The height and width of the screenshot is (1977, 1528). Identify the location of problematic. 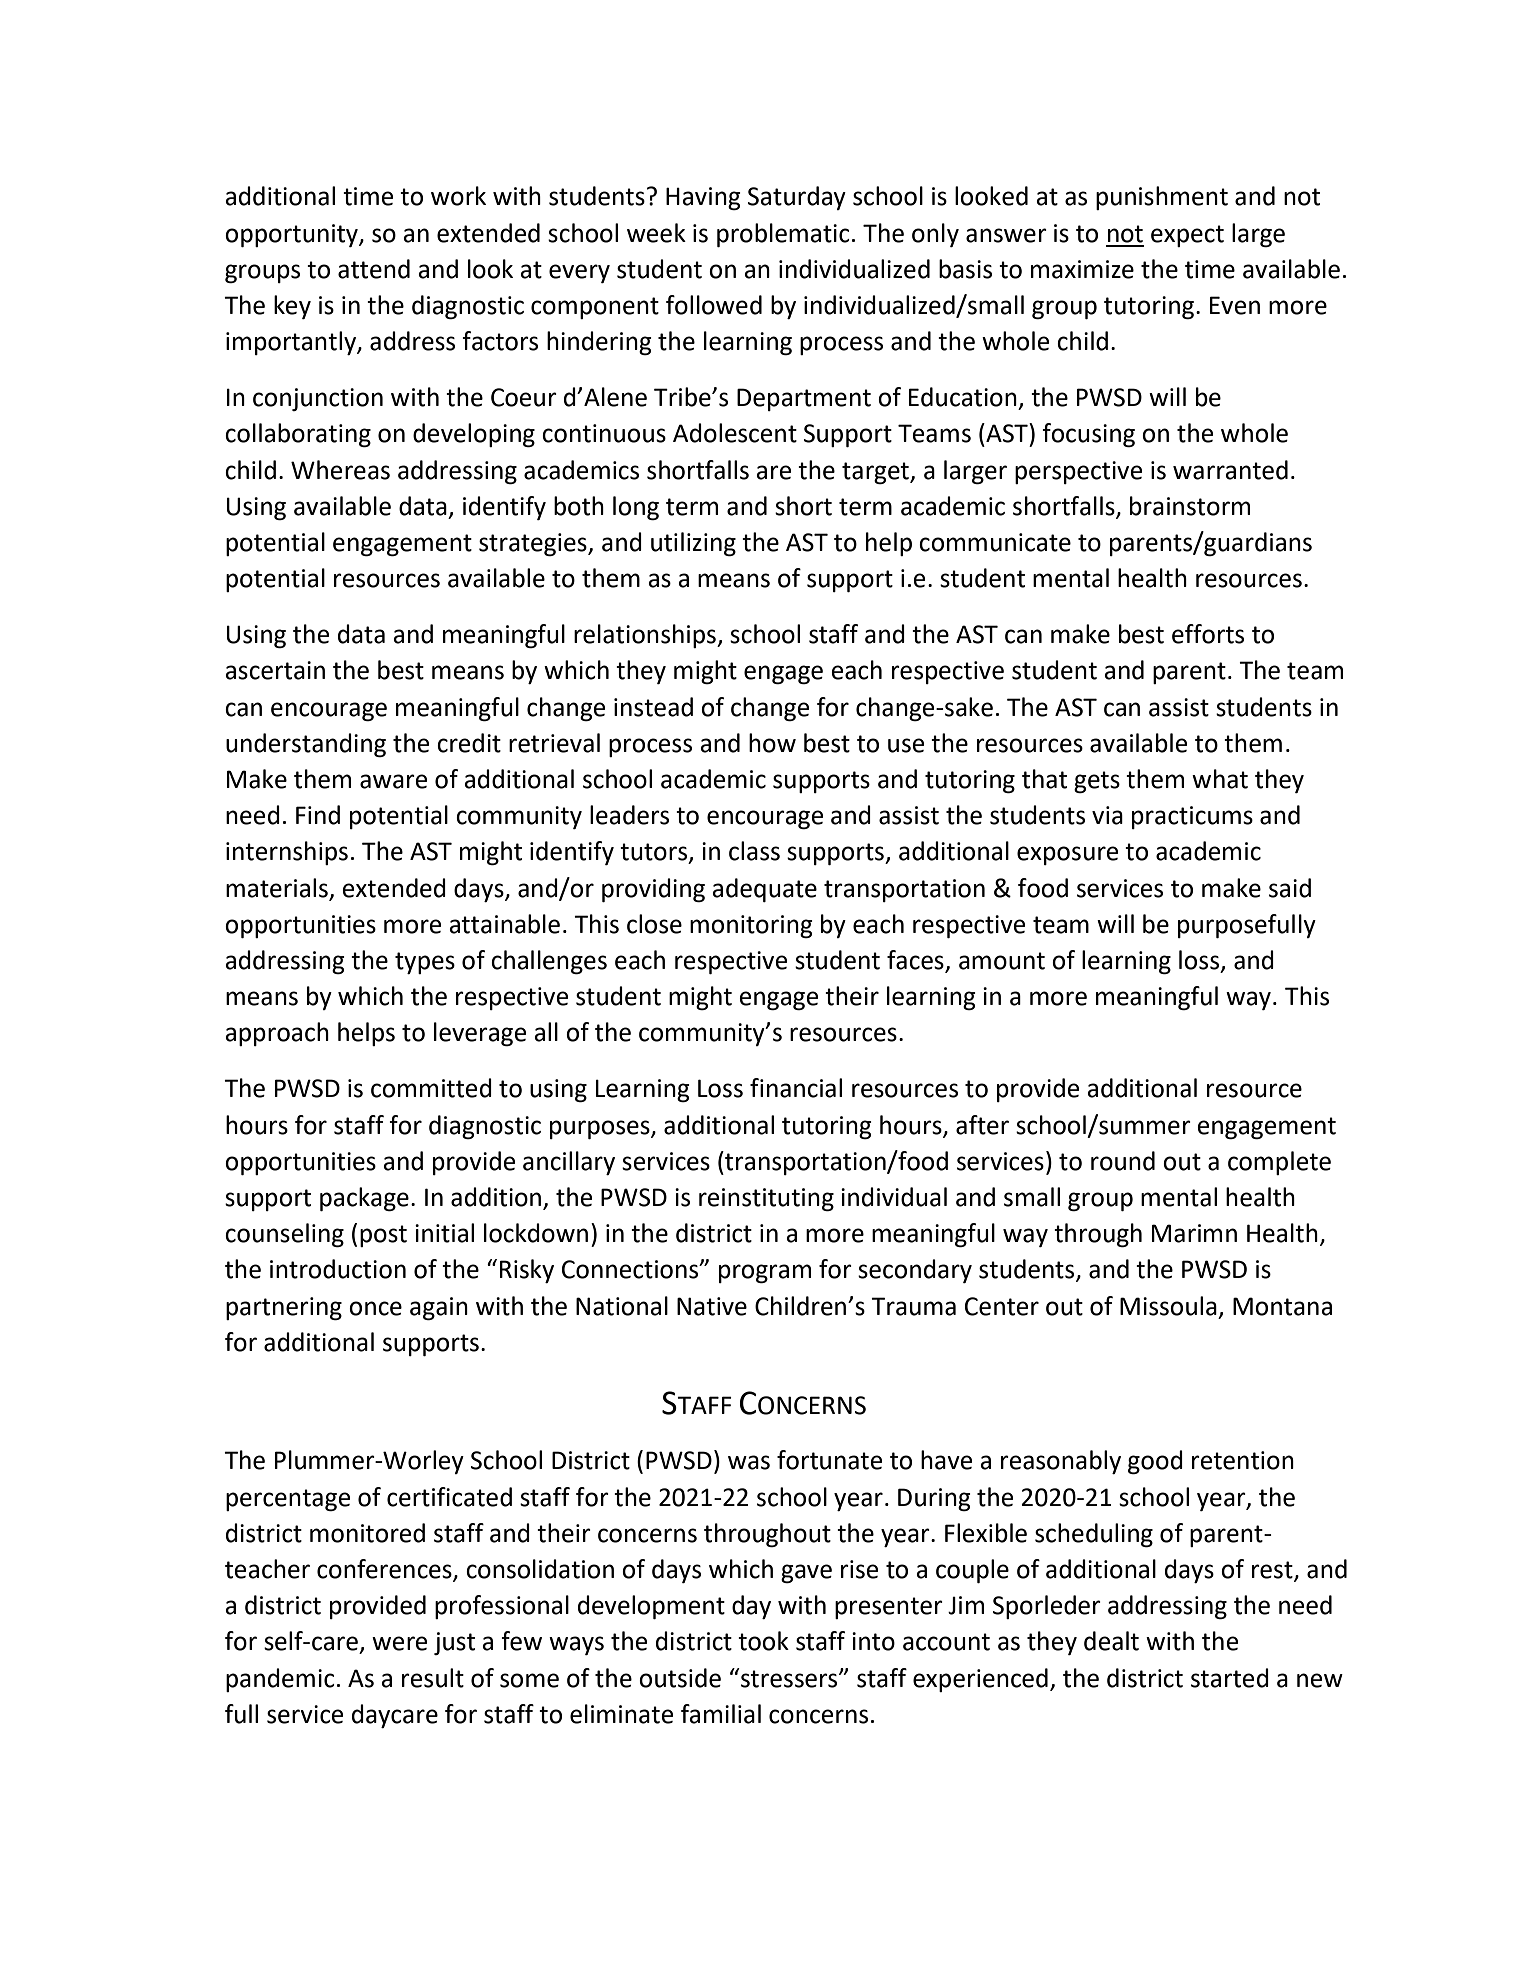
(783, 235).
